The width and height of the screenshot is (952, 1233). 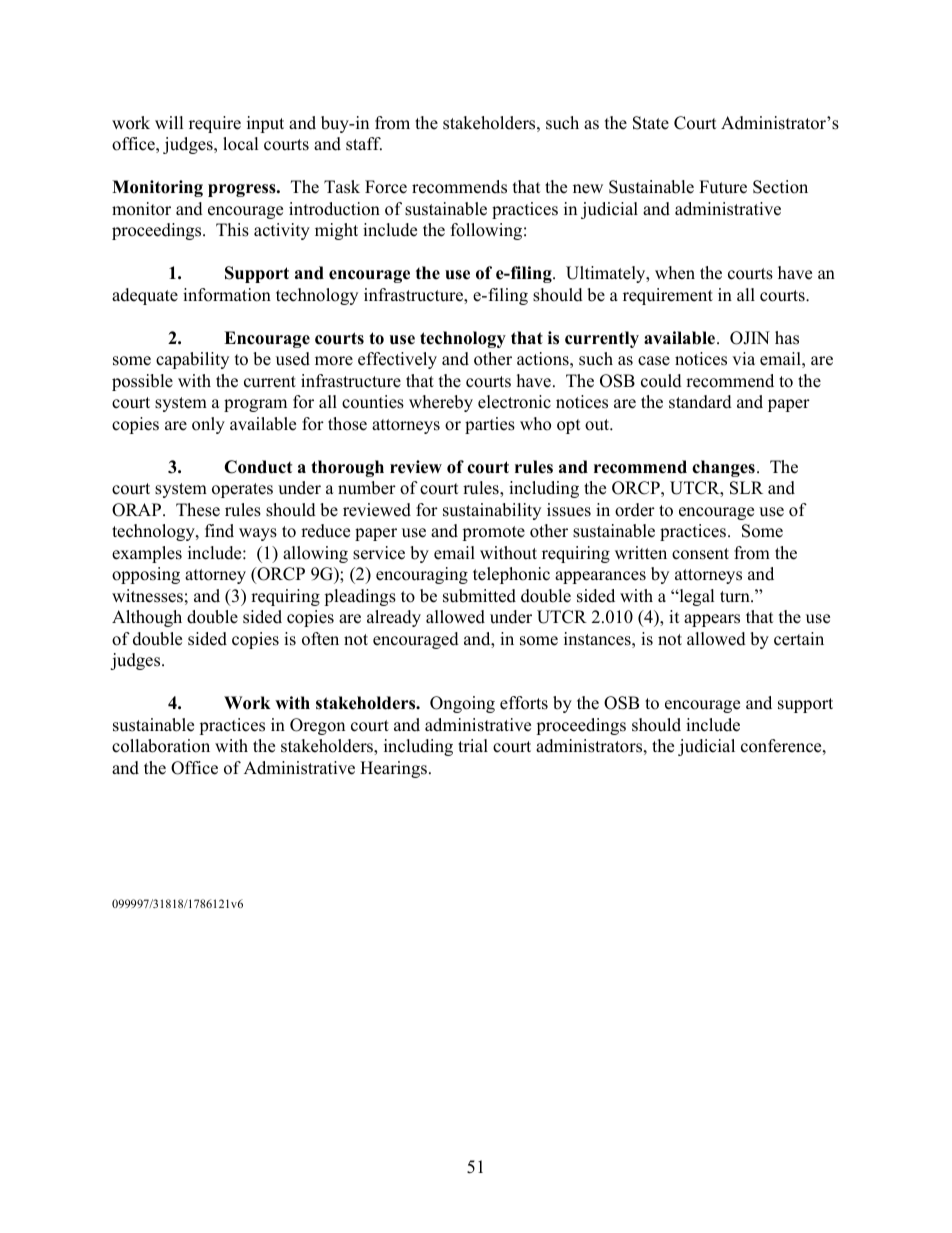 I want to click on staff, so click(x=364, y=144).
